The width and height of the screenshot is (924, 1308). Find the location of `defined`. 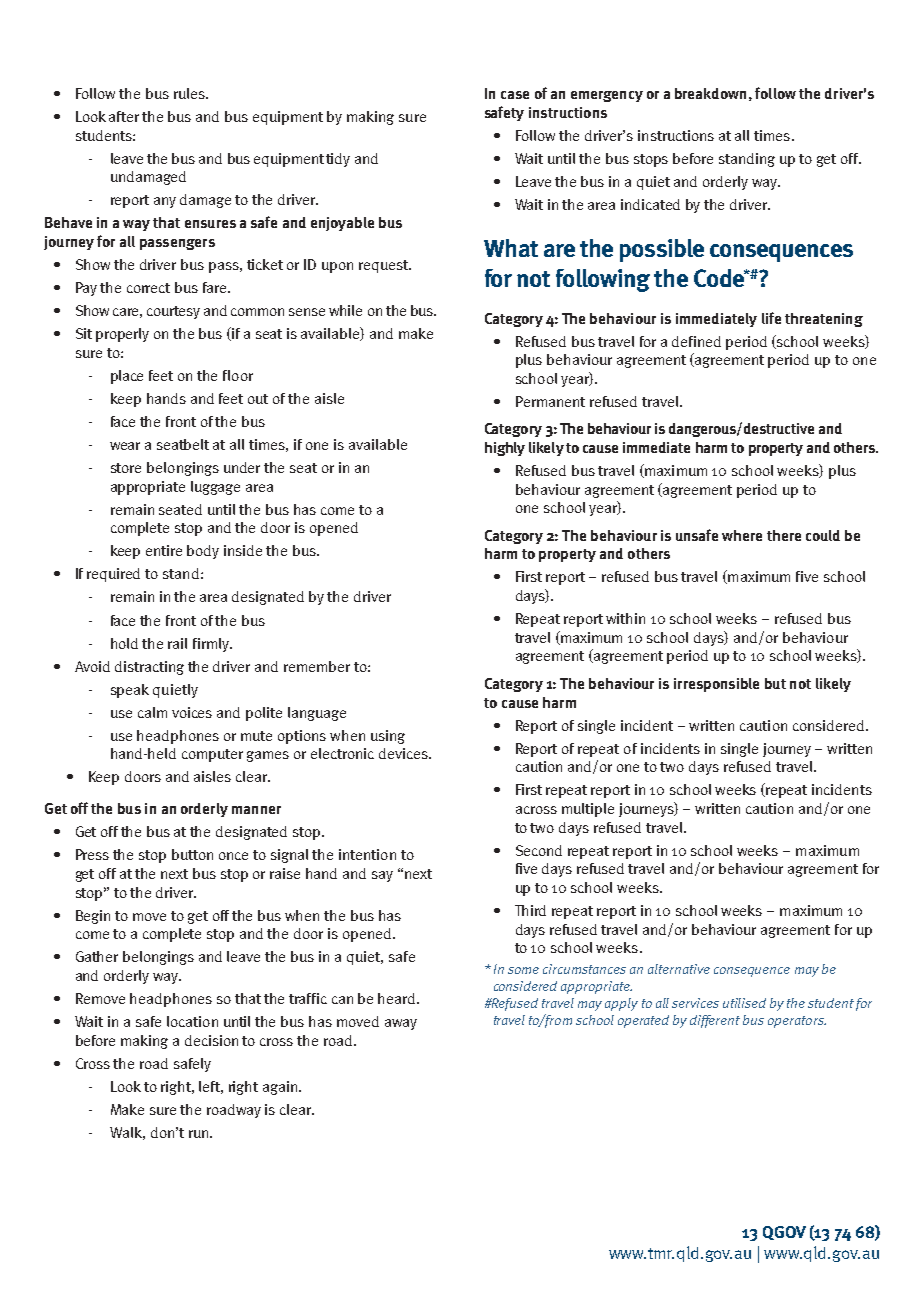

defined is located at coordinates (696, 341).
